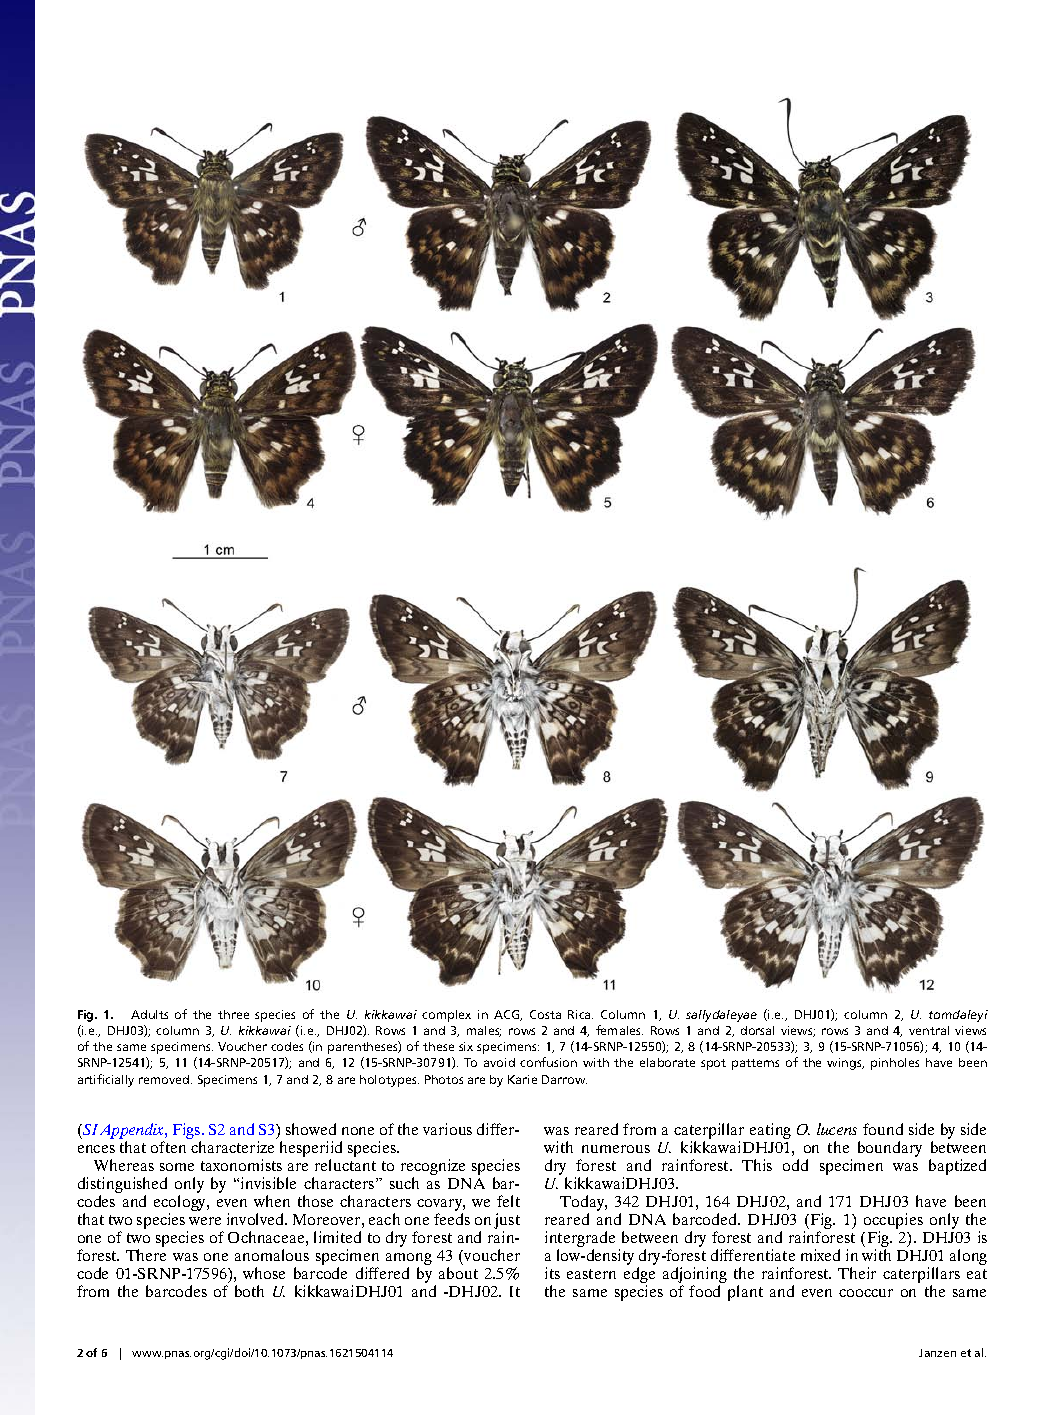  Describe the element at coordinates (233, 1014) in the screenshot. I see `three` at that location.
